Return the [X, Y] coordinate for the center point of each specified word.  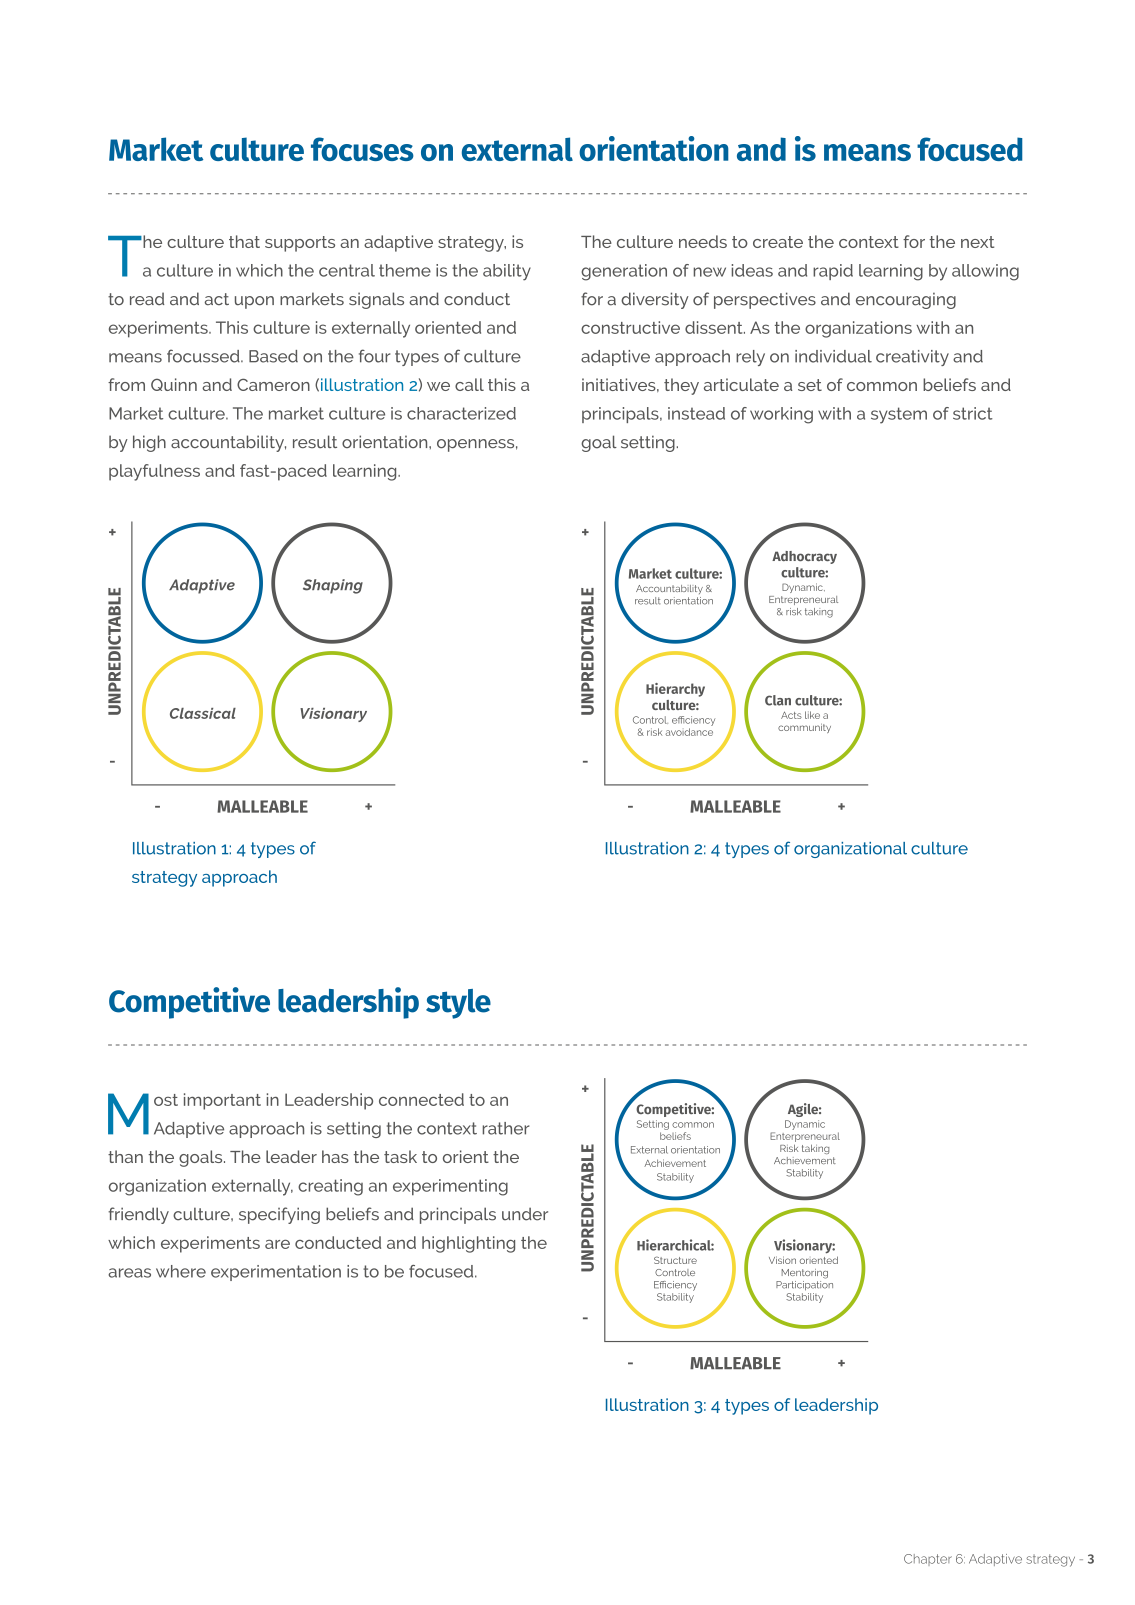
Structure [675, 1260]
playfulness [154, 472]
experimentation [276, 1273]
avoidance [689, 732]
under [525, 1214]
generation [624, 272]
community [804, 728]
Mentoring [805, 1274]
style [458, 1004]
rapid [833, 272]
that [244, 241]
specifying [279, 1215]
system [899, 415]
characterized [461, 413]
